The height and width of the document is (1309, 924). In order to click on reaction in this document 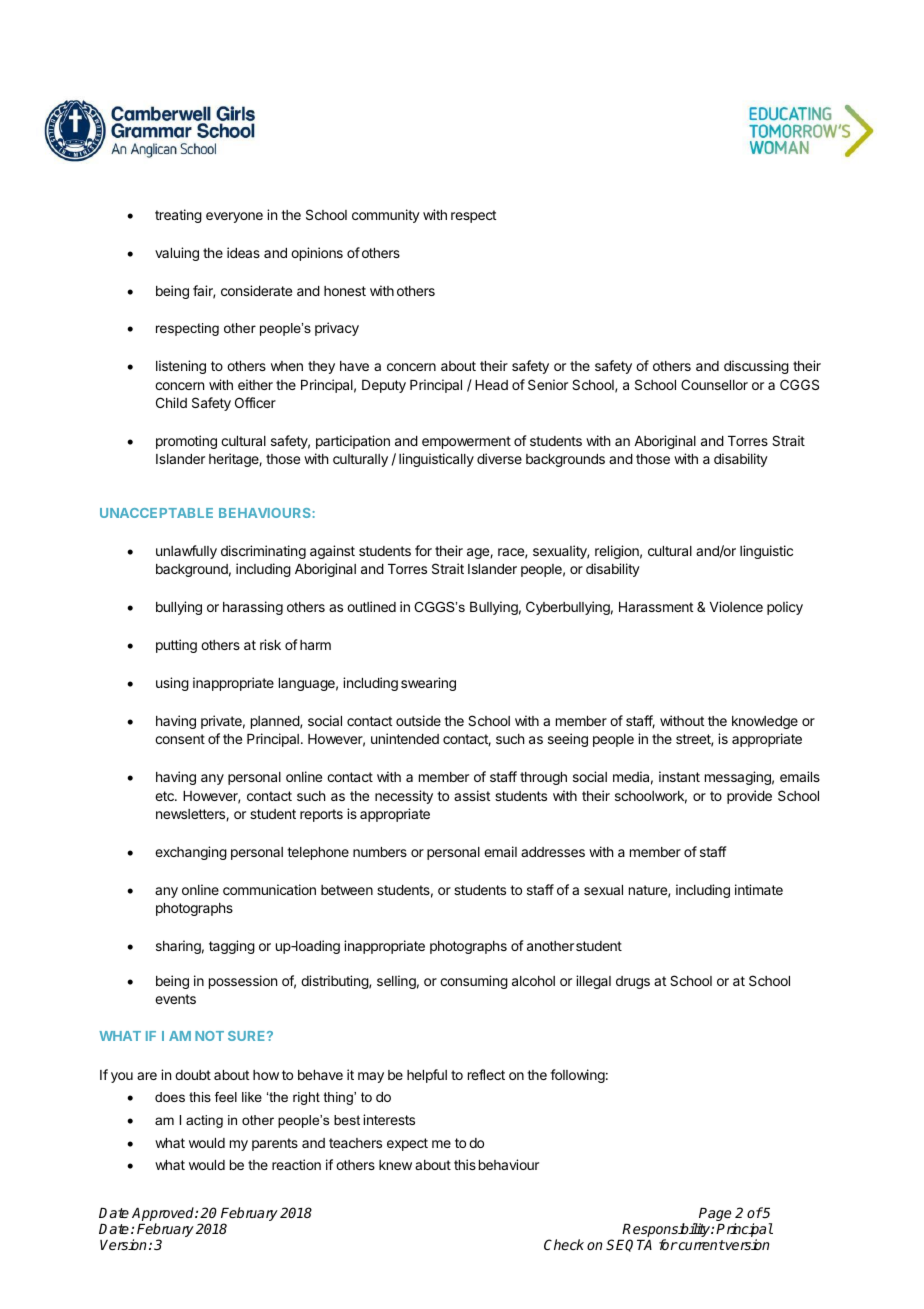, I will do `click(296, 1164)`.
